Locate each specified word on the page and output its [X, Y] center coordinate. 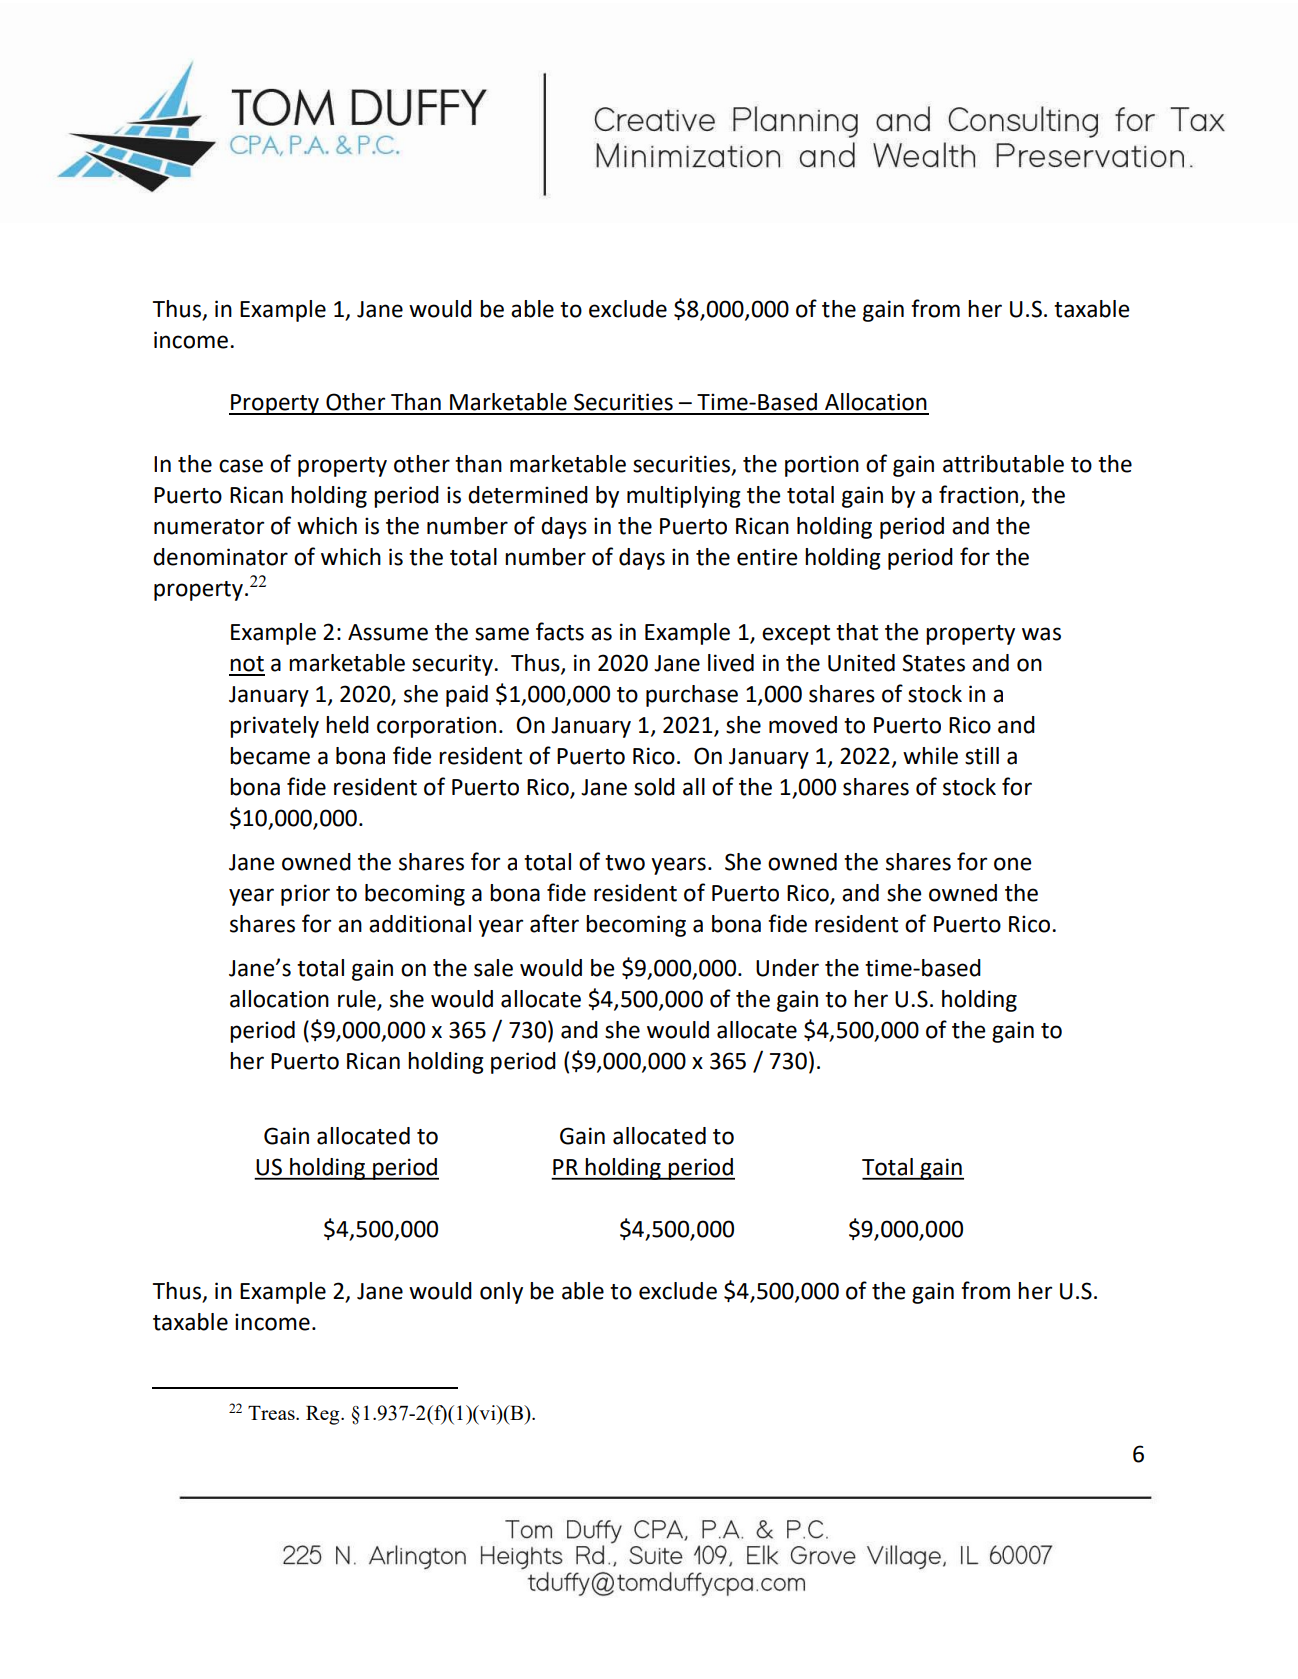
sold [654, 787]
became [270, 756]
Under [787, 968]
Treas [272, 1413]
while [930, 756]
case [241, 466]
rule [358, 1000]
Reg [324, 1415]
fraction [980, 495]
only [501, 1293]
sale [493, 968]
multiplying [684, 497]
